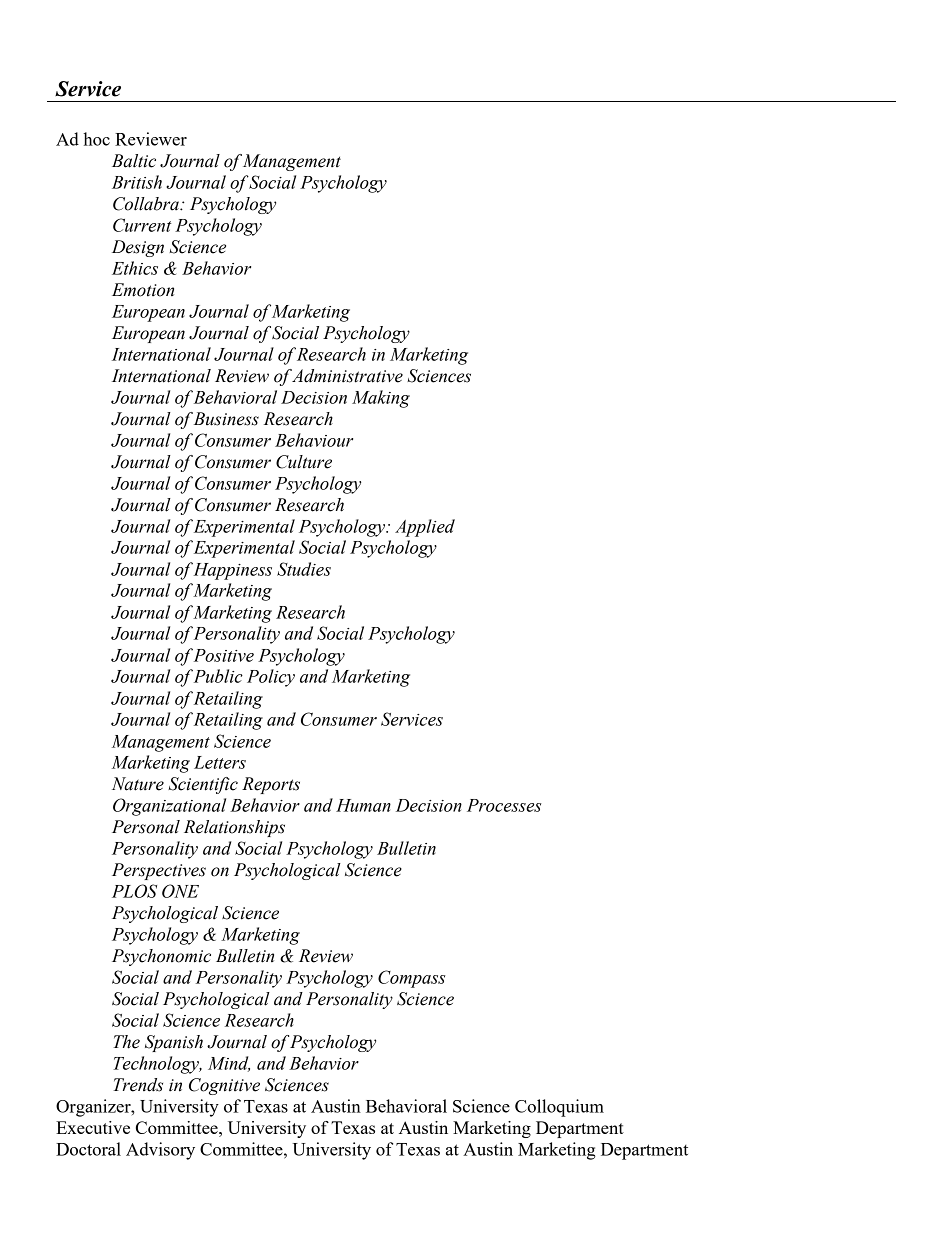 This image has width=952, height=1233. What do you see at coordinates (160, 1151) in the image?
I see `Advisory` at bounding box center [160, 1151].
